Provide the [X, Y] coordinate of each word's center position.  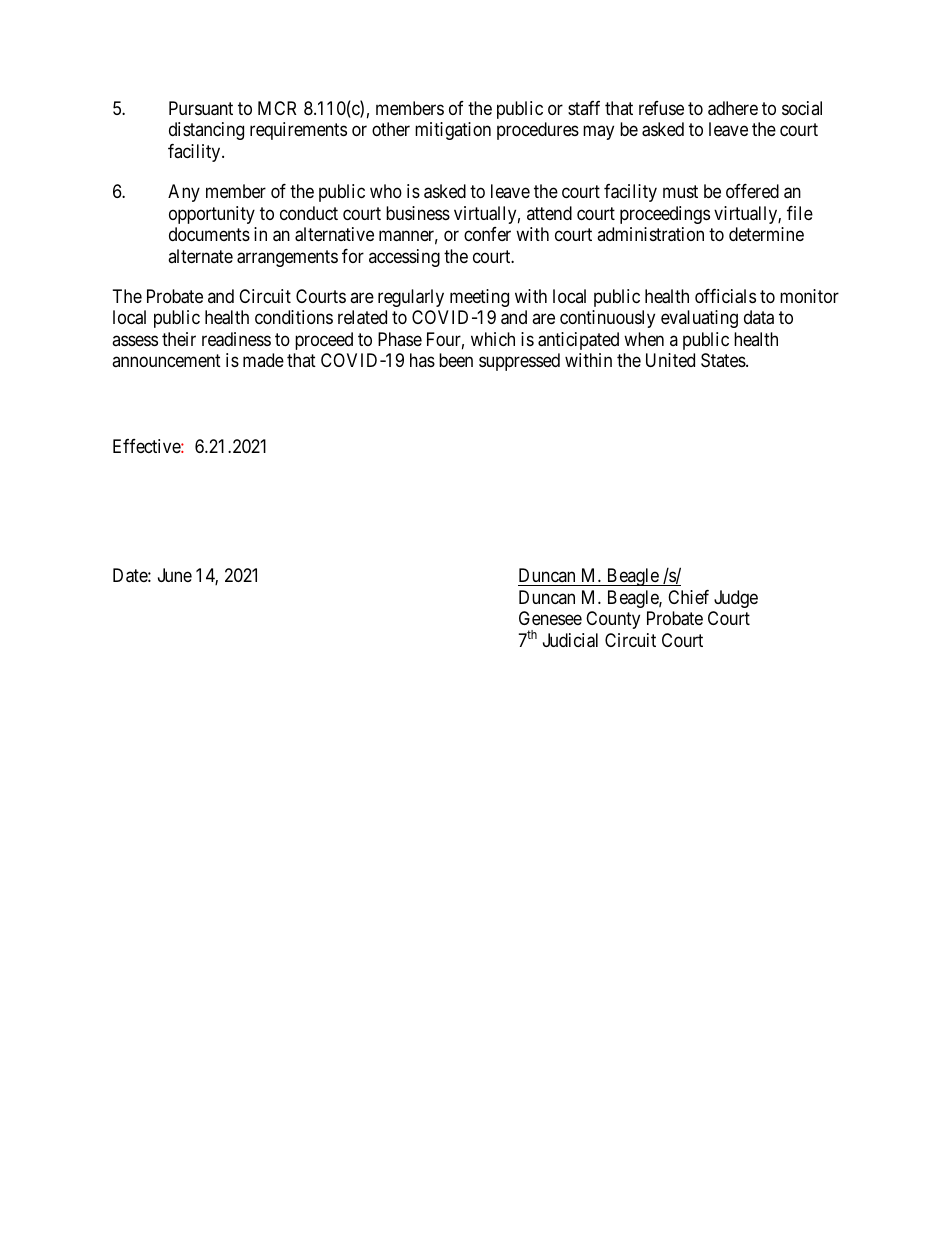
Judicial [570, 640]
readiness [236, 339]
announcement [166, 360]
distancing [206, 131]
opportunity [212, 215]
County [613, 620]
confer [487, 234]
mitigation [453, 131]
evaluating [699, 319]
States [724, 360]
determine [766, 234]
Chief [688, 597]
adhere [733, 108]
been [456, 360]
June [175, 575]
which [493, 339]
